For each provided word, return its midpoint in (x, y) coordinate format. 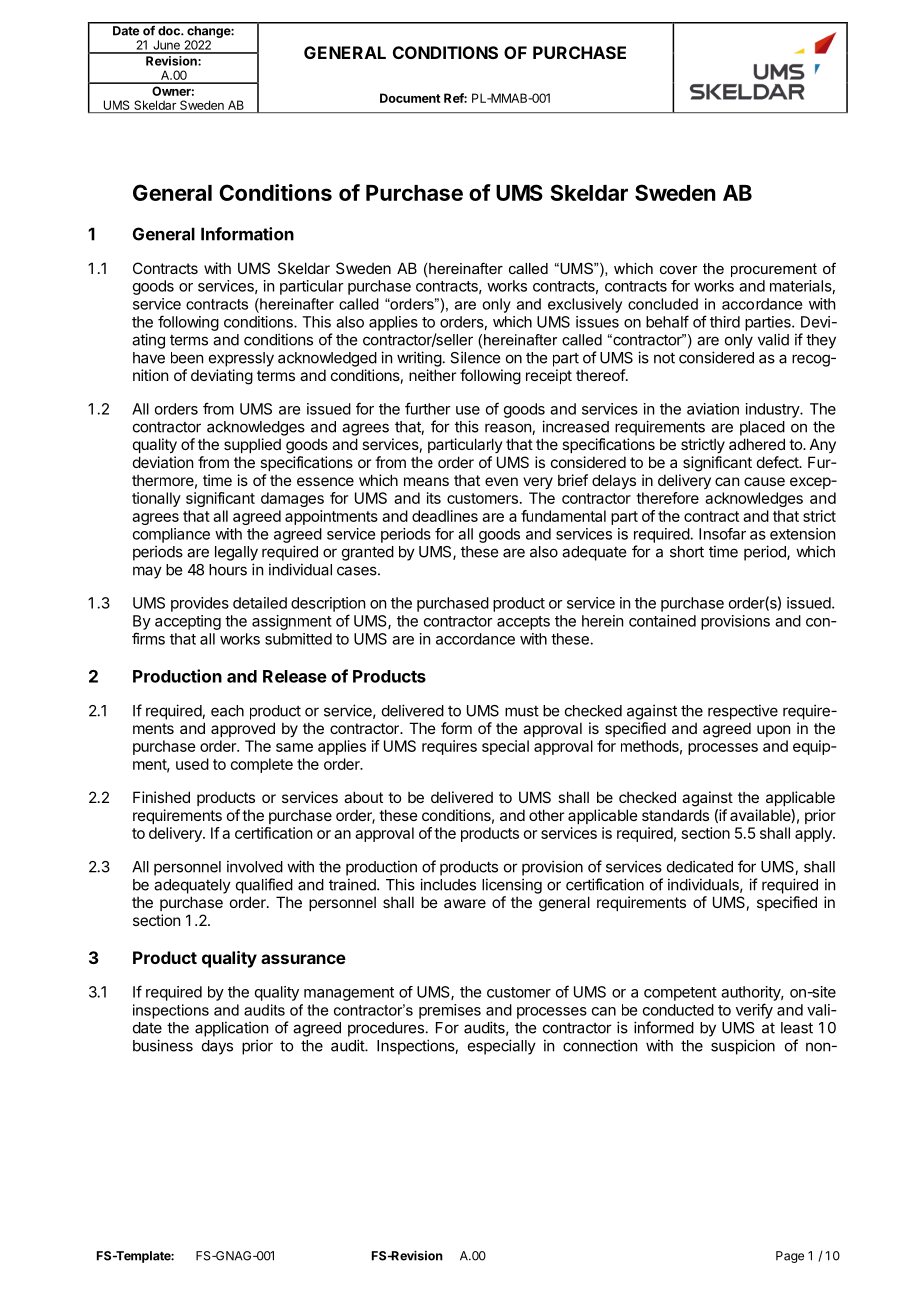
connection (600, 1045)
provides (200, 604)
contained (662, 621)
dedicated (700, 866)
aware (465, 903)
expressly (241, 359)
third (725, 322)
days (217, 1047)
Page (790, 1257)
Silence (475, 357)
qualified (264, 886)
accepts (523, 623)
